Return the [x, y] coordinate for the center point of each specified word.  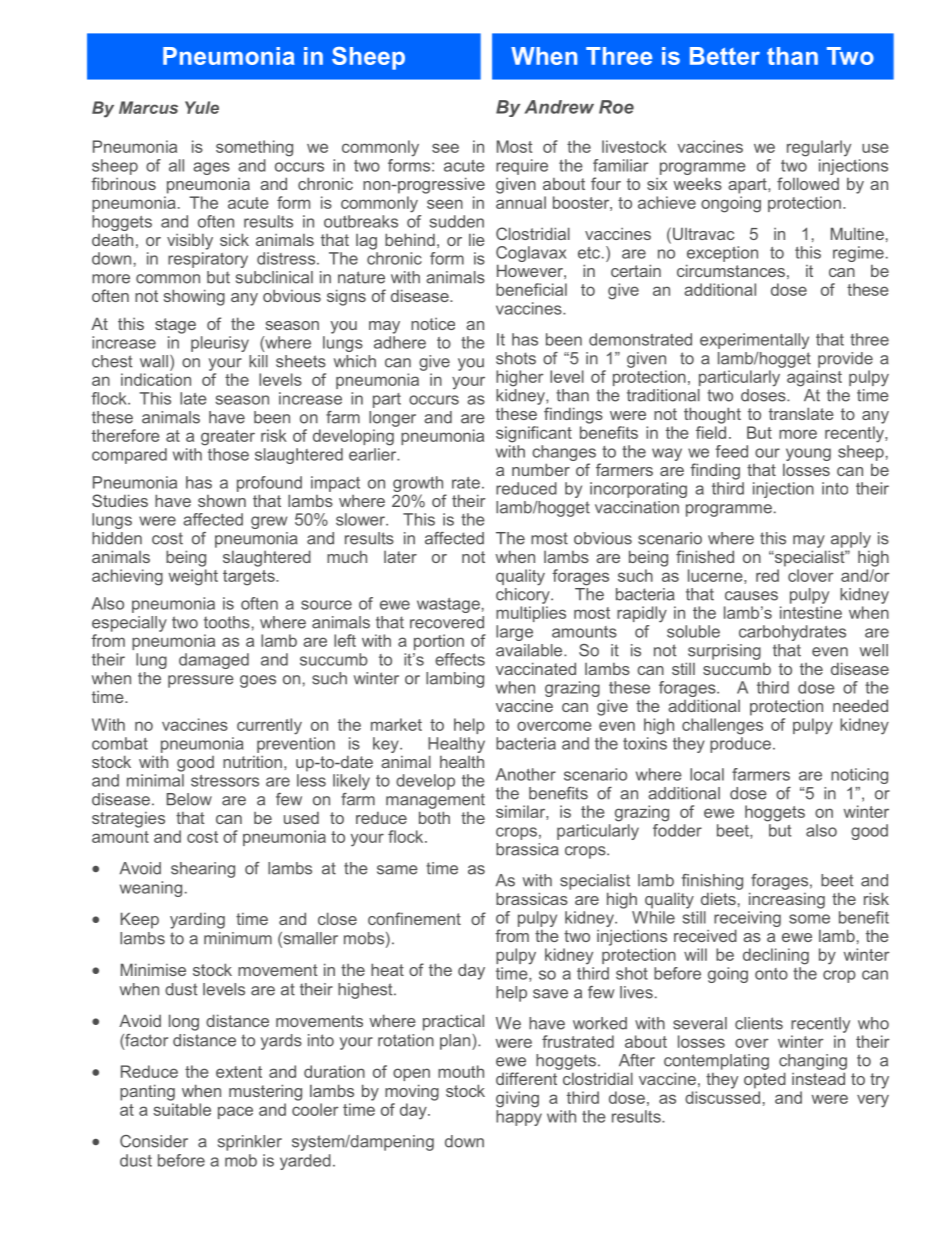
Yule [202, 107]
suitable [182, 1109]
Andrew [559, 107]
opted [765, 1080]
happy [519, 1116]
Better [725, 56]
